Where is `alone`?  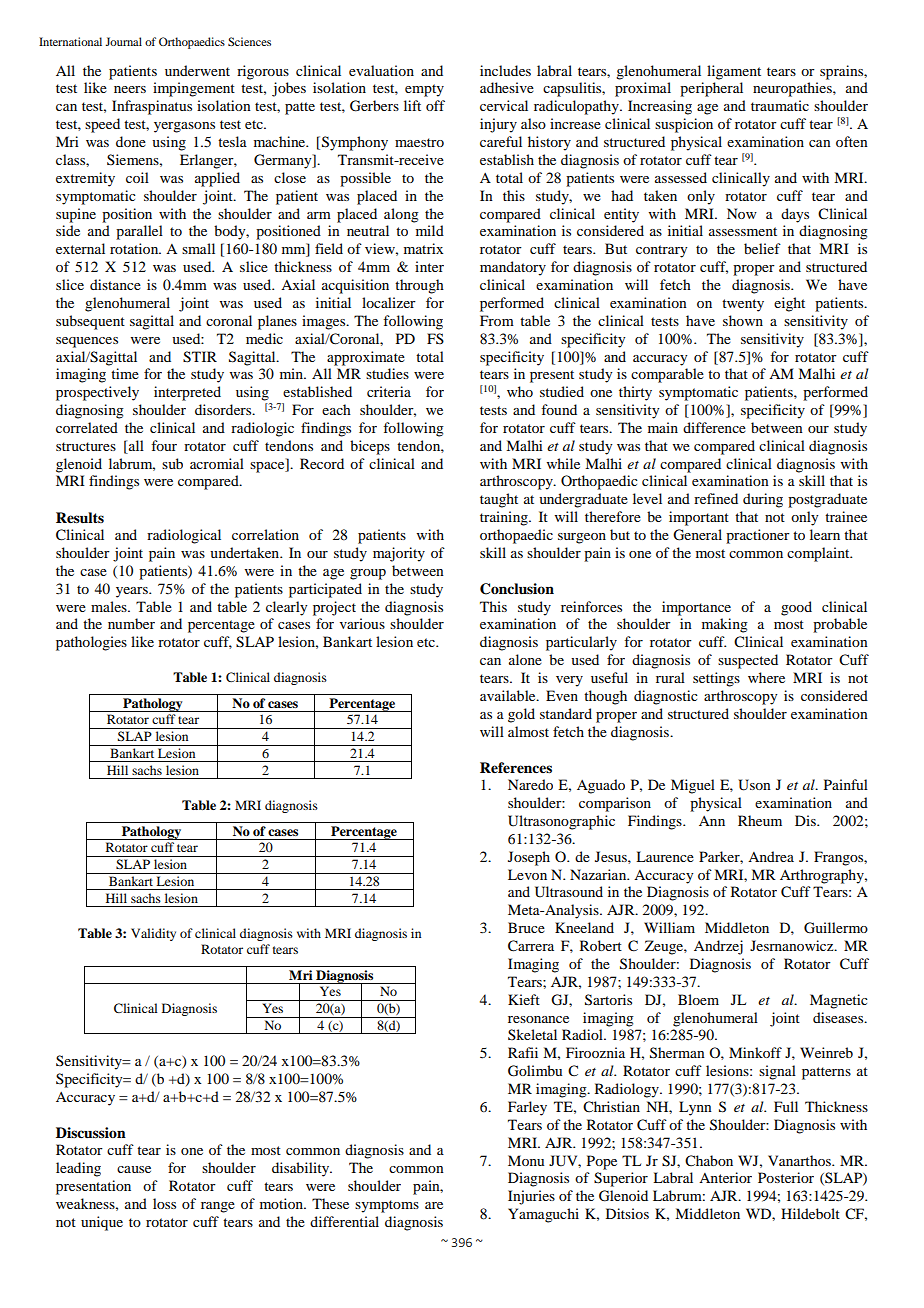 alone is located at coordinates (525, 659).
